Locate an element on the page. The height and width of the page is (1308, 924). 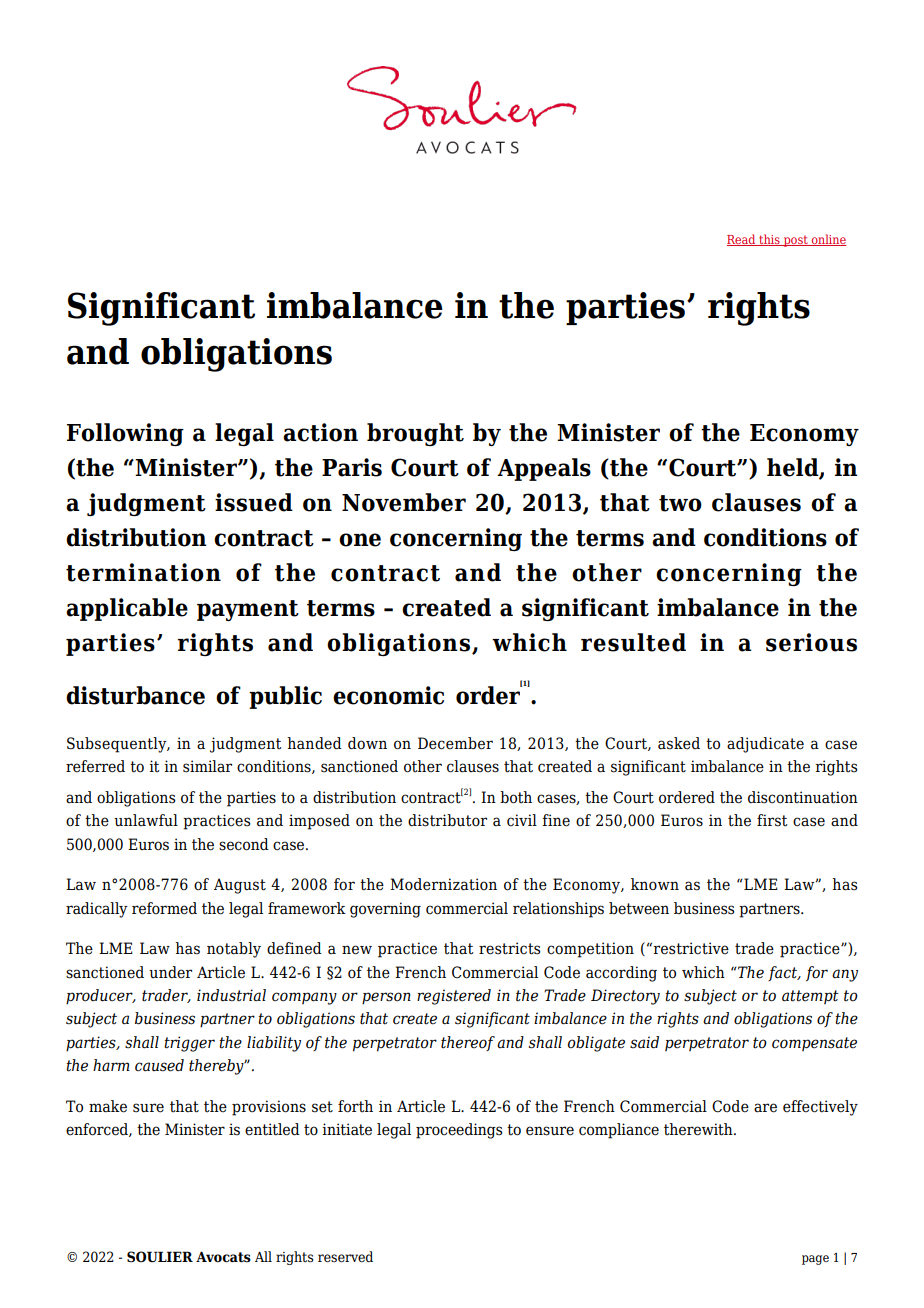
Following is located at coordinates (125, 434).
